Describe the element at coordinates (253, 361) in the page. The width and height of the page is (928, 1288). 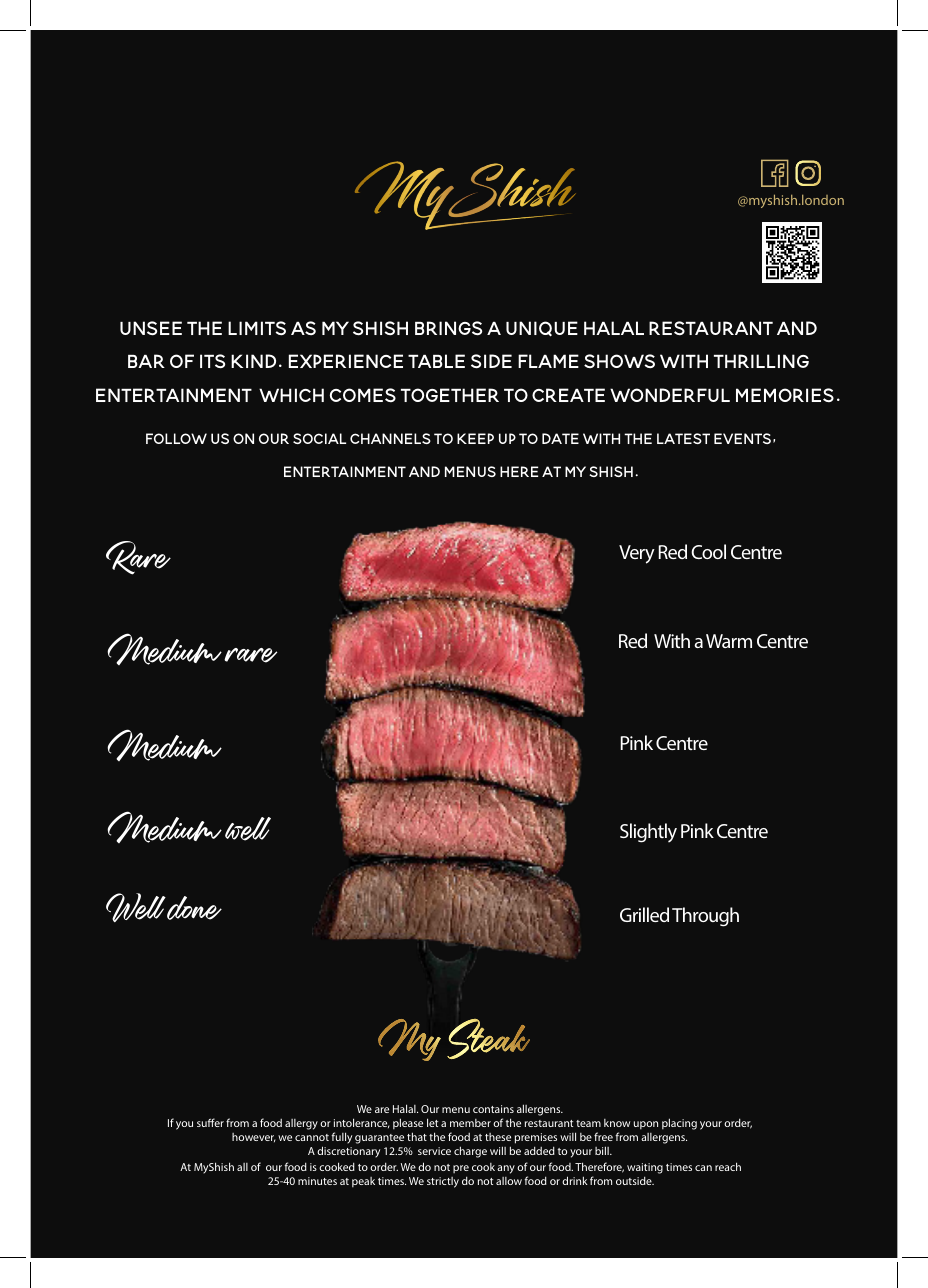
I see `kind` at that location.
